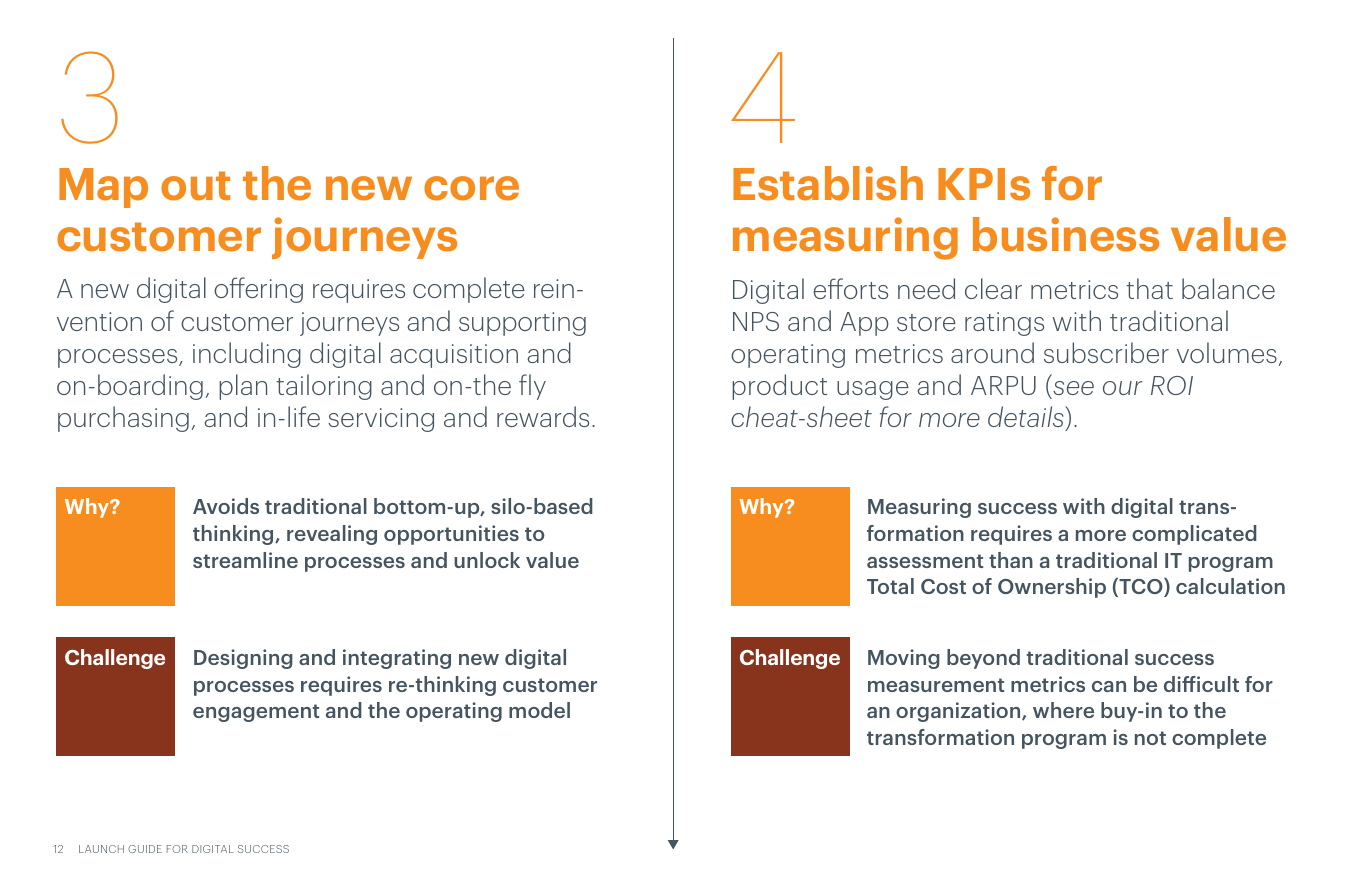 The height and width of the screenshot is (896, 1345). What do you see at coordinates (145, 849) in the screenshot?
I see `GUIDE` at bounding box center [145, 849].
